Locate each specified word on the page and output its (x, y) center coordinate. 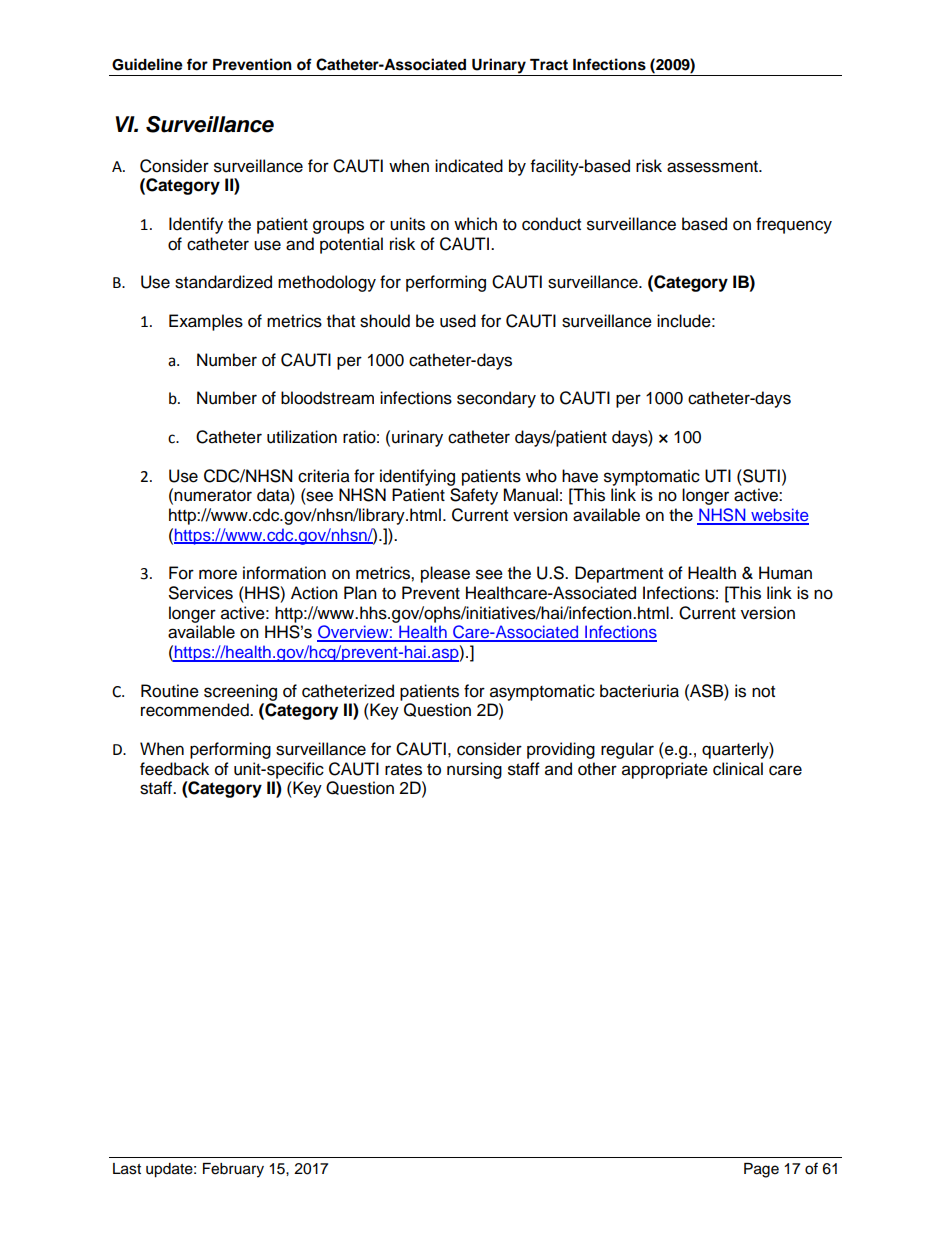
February (233, 1170)
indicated (469, 166)
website (779, 516)
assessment (713, 167)
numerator (213, 496)
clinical (738, 769)
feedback (174, 769)
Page (761, 1170)
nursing (474, 770)
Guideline (147, 64)
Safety (474, 496)
